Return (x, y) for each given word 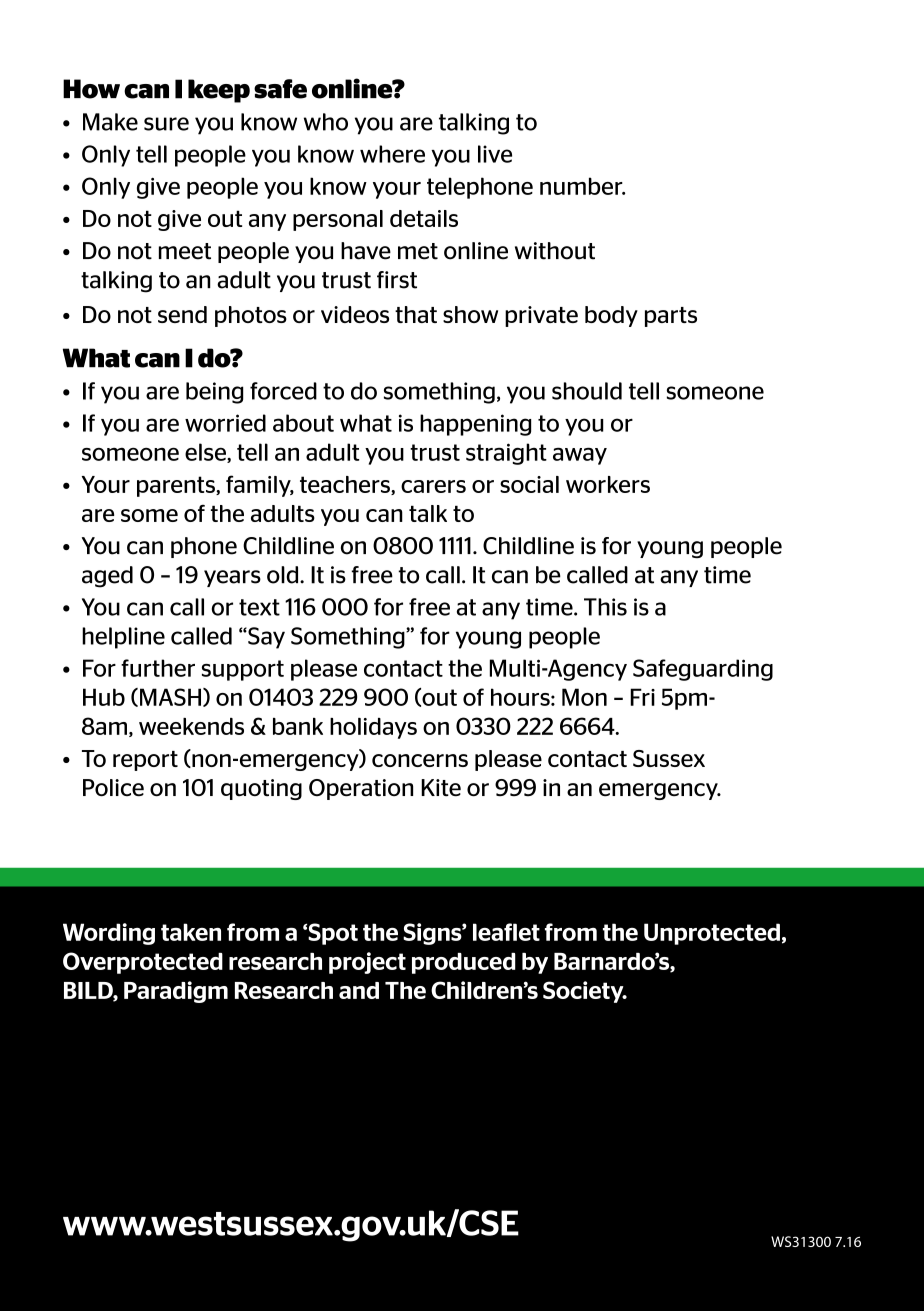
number (582, 186)
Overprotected (143, 963)
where (392, 154)
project (367, 963)
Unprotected (712, 934)
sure (166, 124)
